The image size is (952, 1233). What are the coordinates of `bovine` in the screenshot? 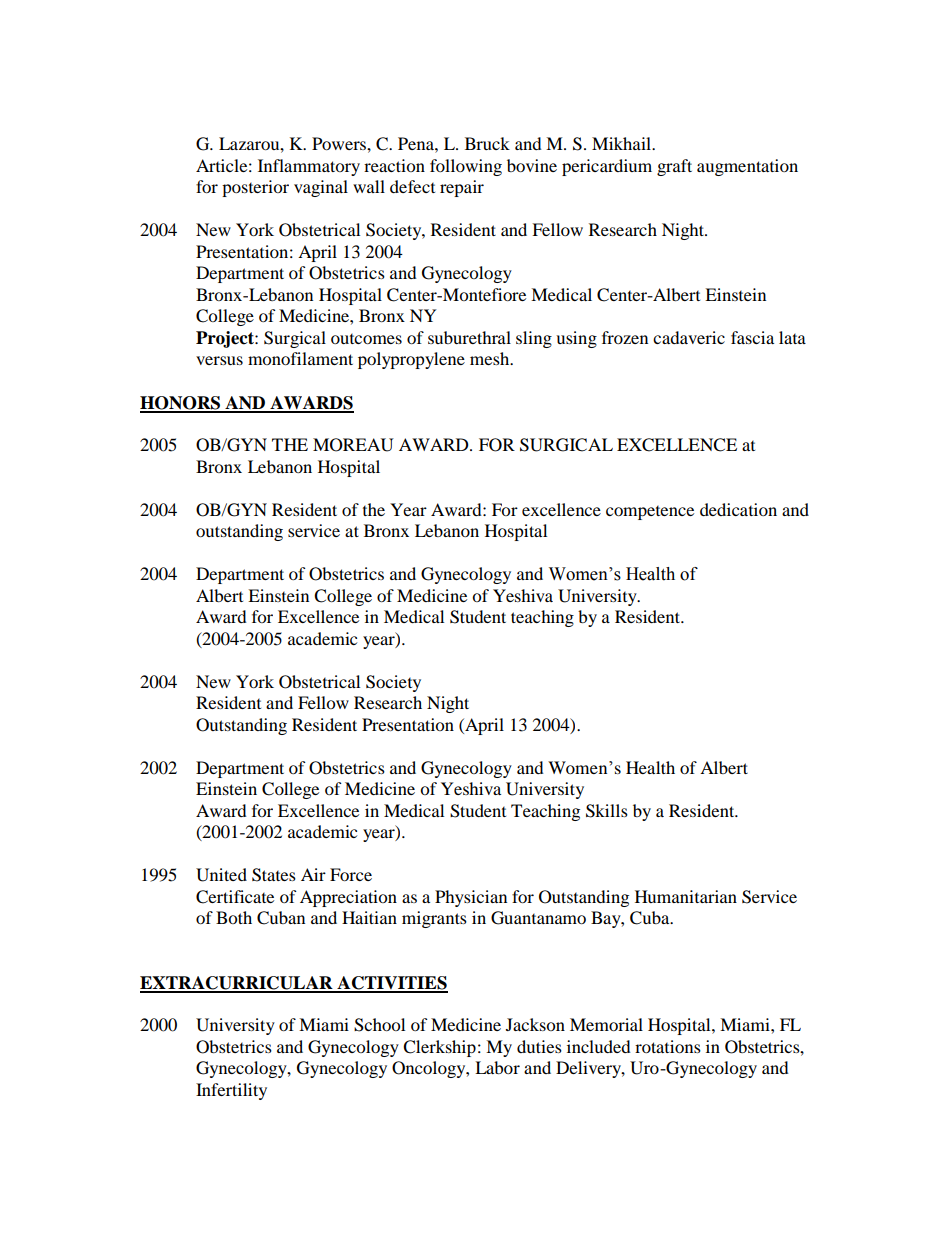 It's located at (532, 165).
